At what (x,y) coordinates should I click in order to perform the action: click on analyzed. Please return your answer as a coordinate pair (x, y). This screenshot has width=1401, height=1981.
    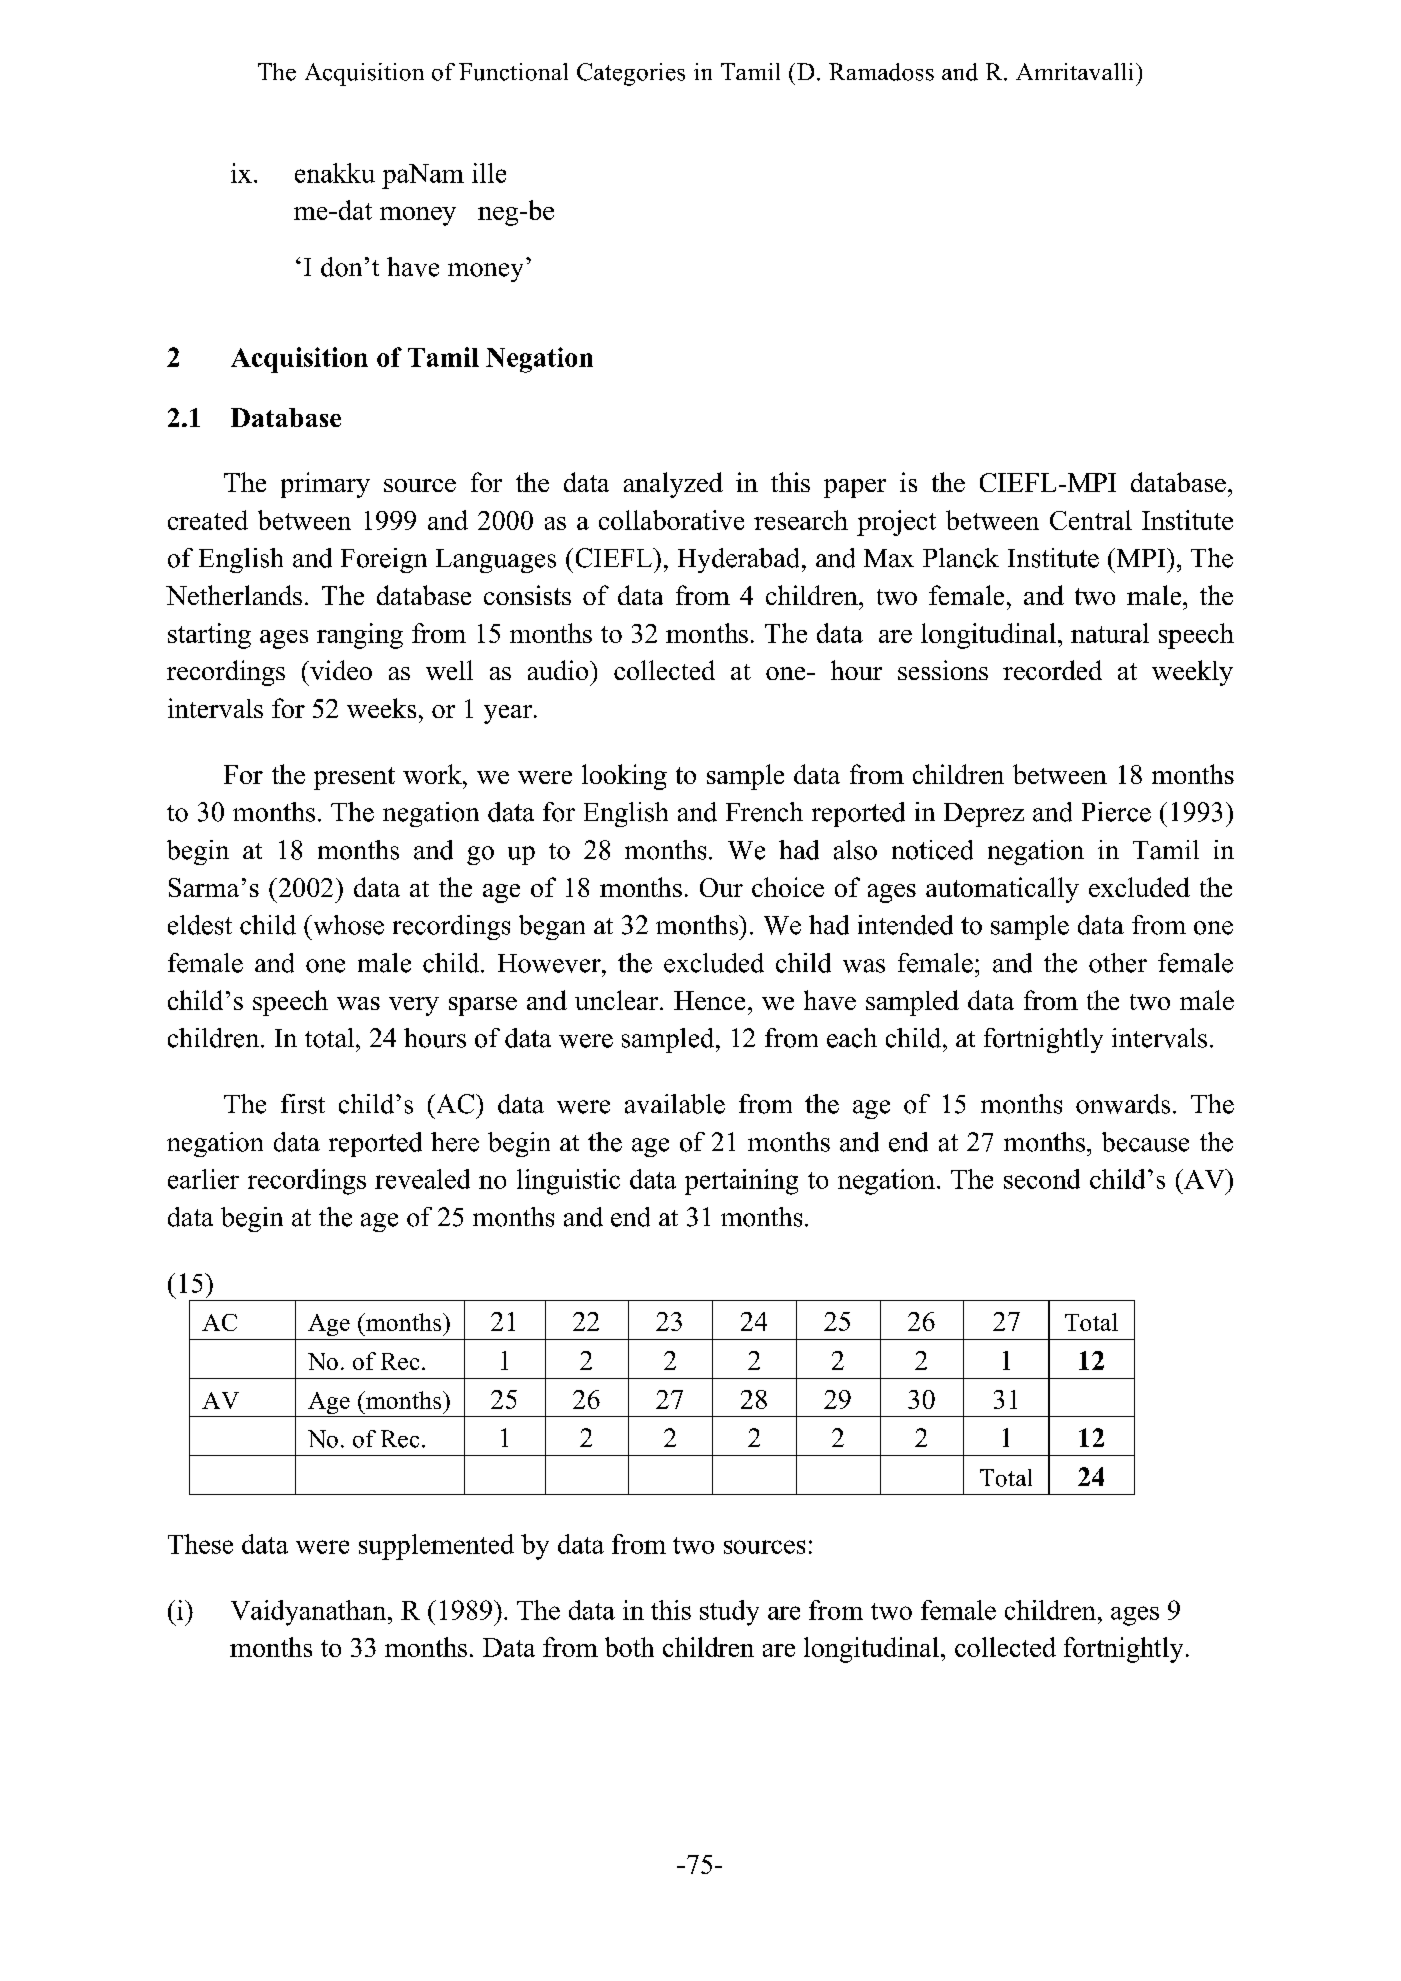
    Looking at the image, I should click on (673, 485).
